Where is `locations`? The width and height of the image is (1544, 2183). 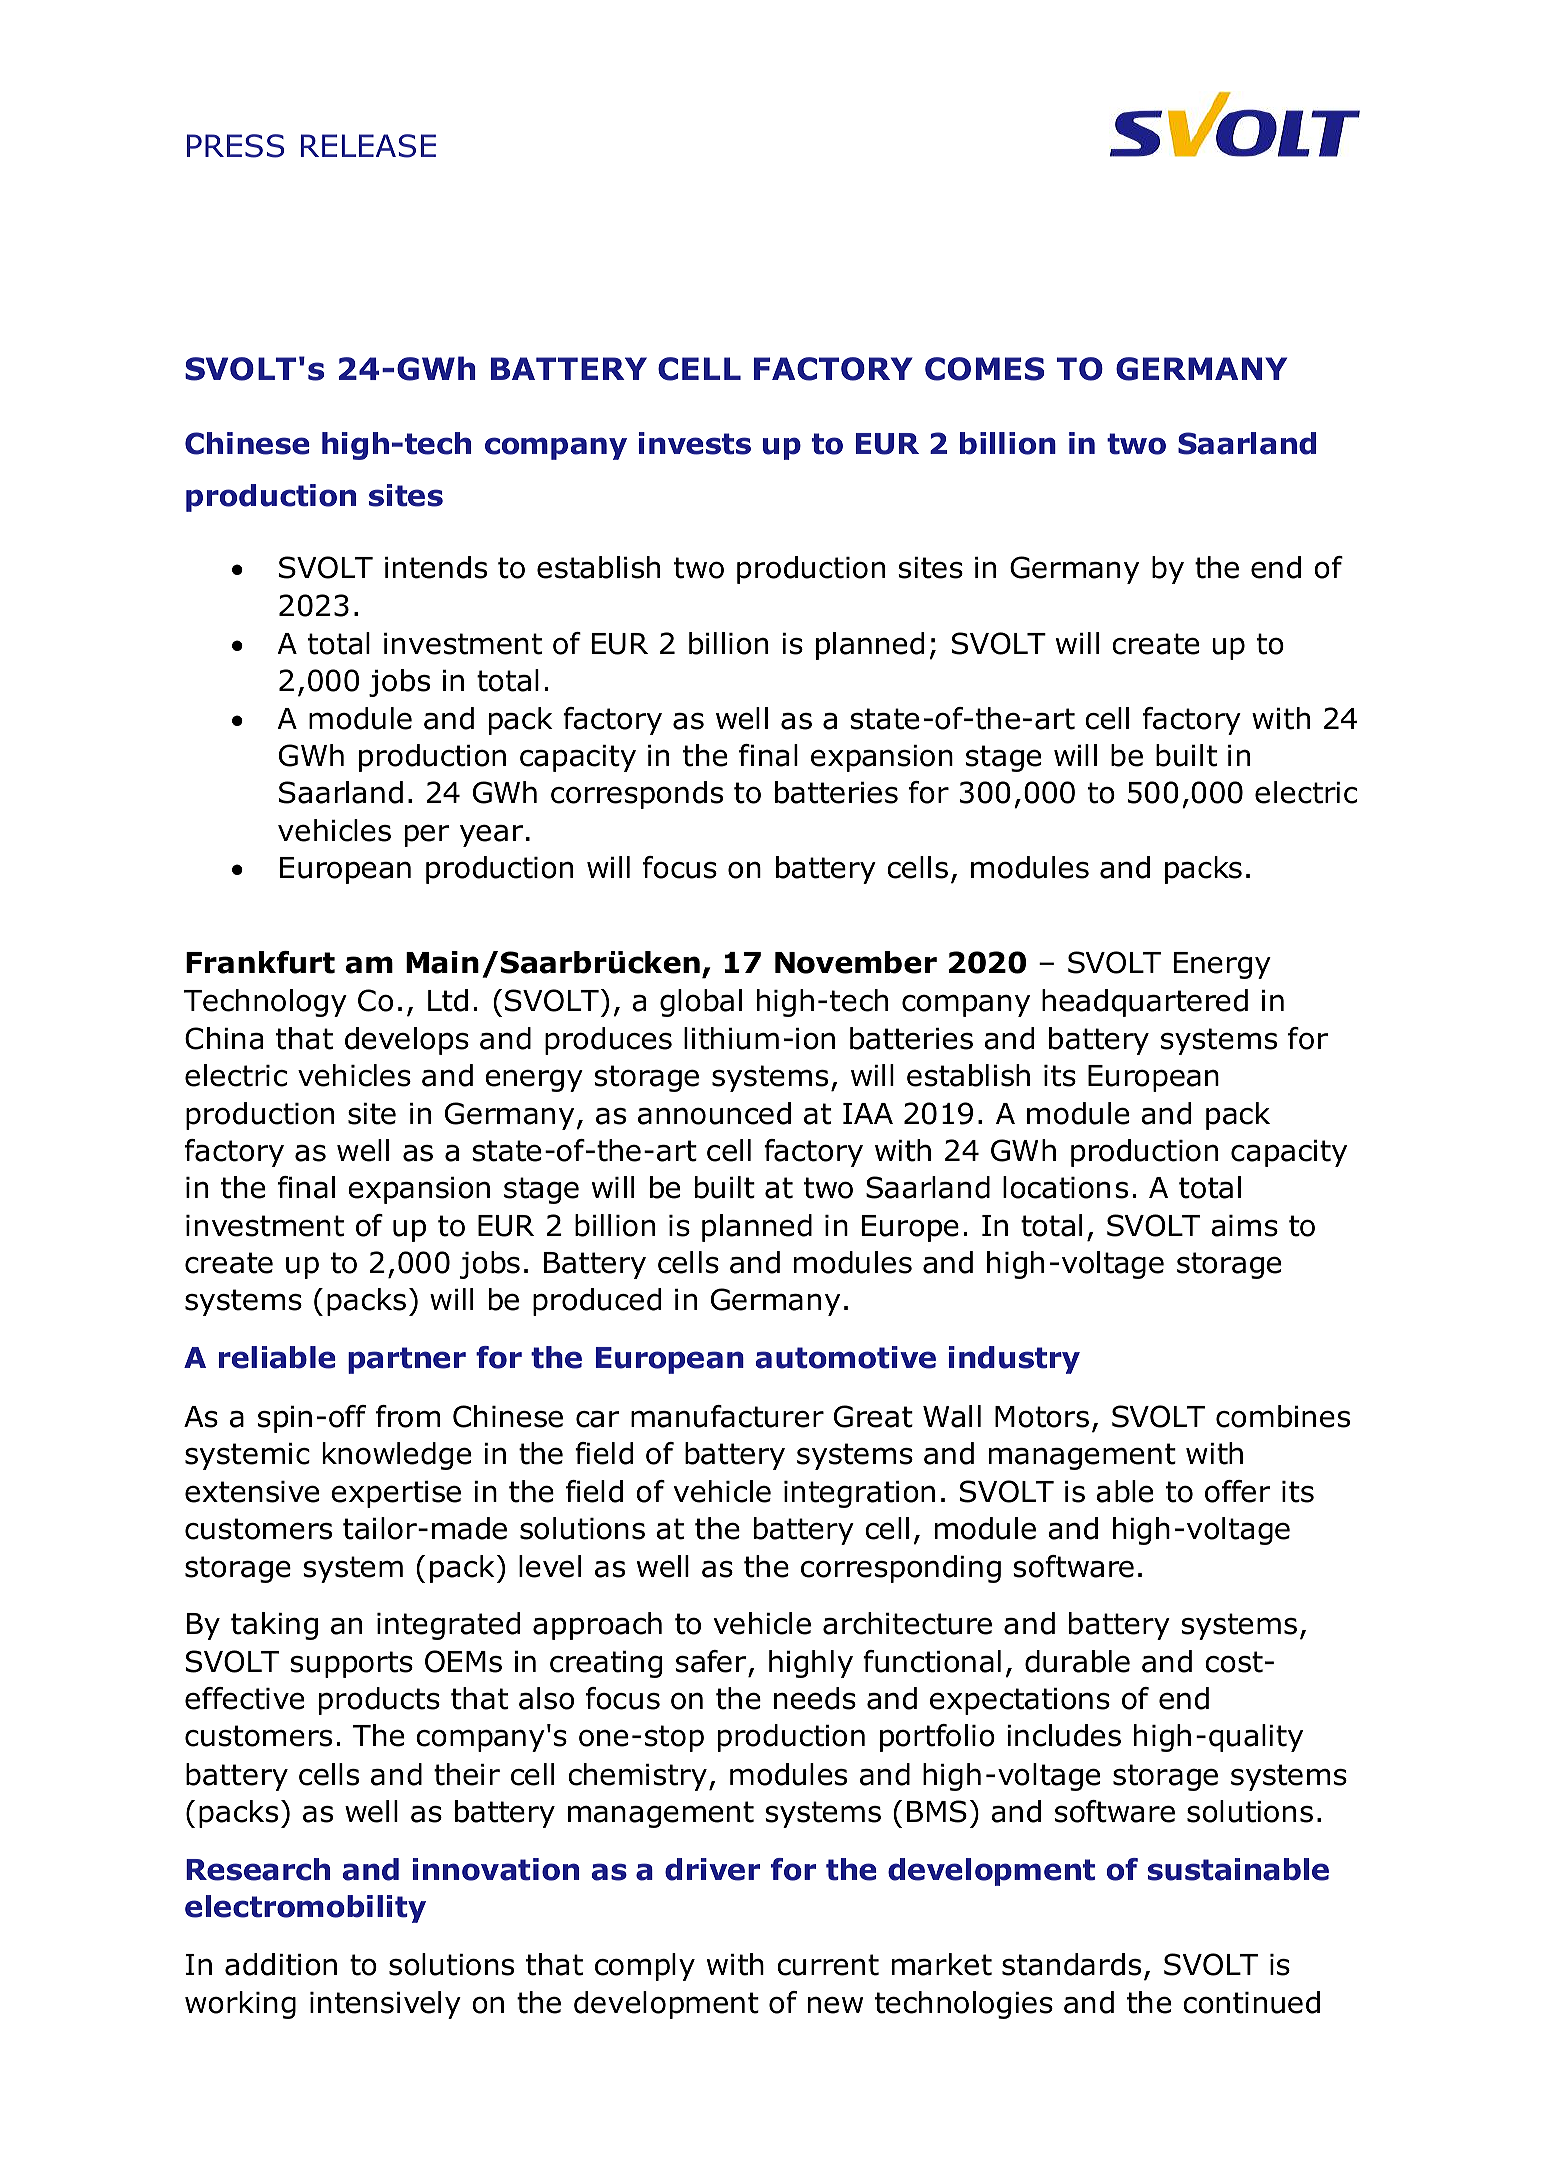 locations is located at coordinates (1065, 1187).
